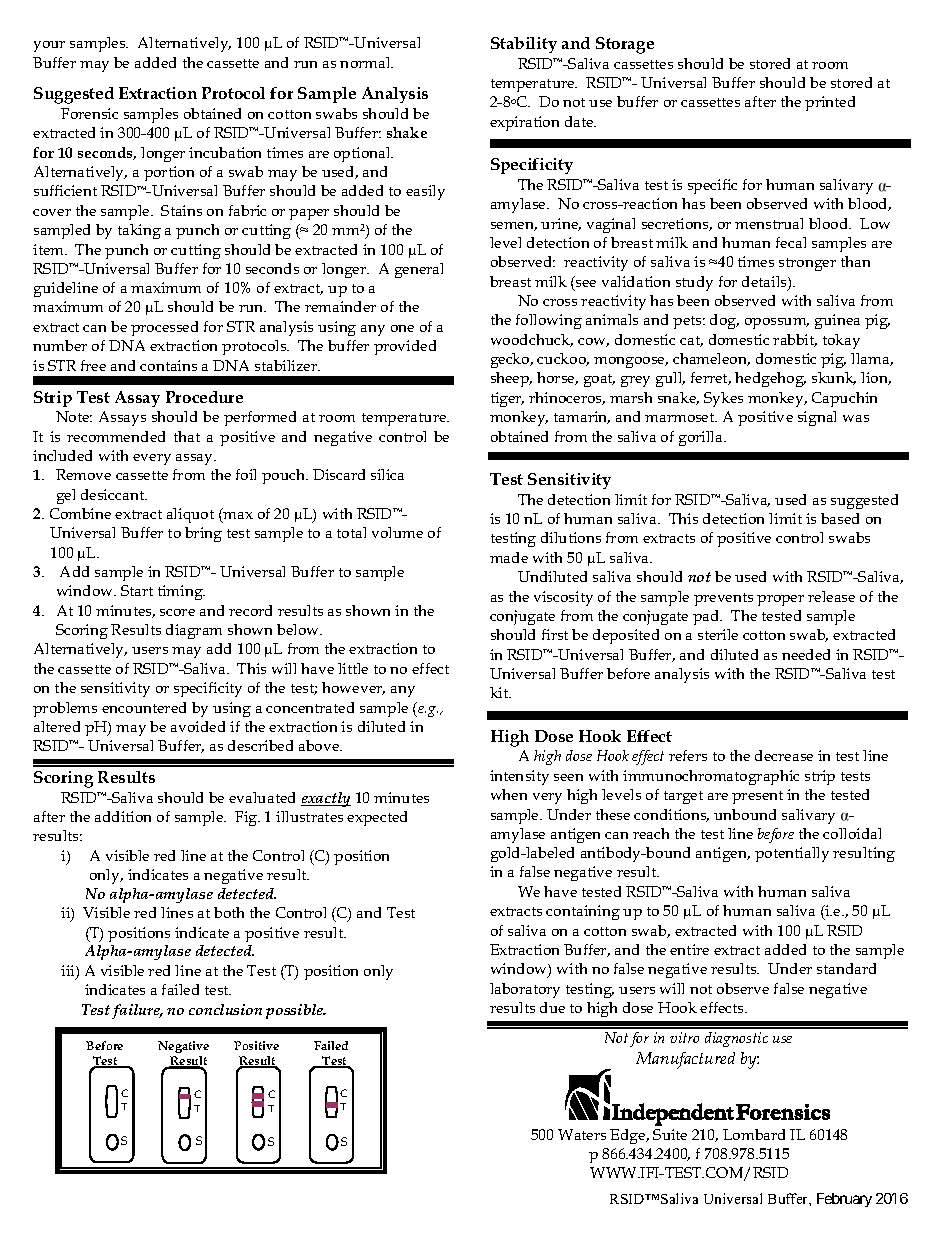 The image size is (952, 1233). Describe the element at coordinates (116, 436) in the page. I see `recommended` at that location.
